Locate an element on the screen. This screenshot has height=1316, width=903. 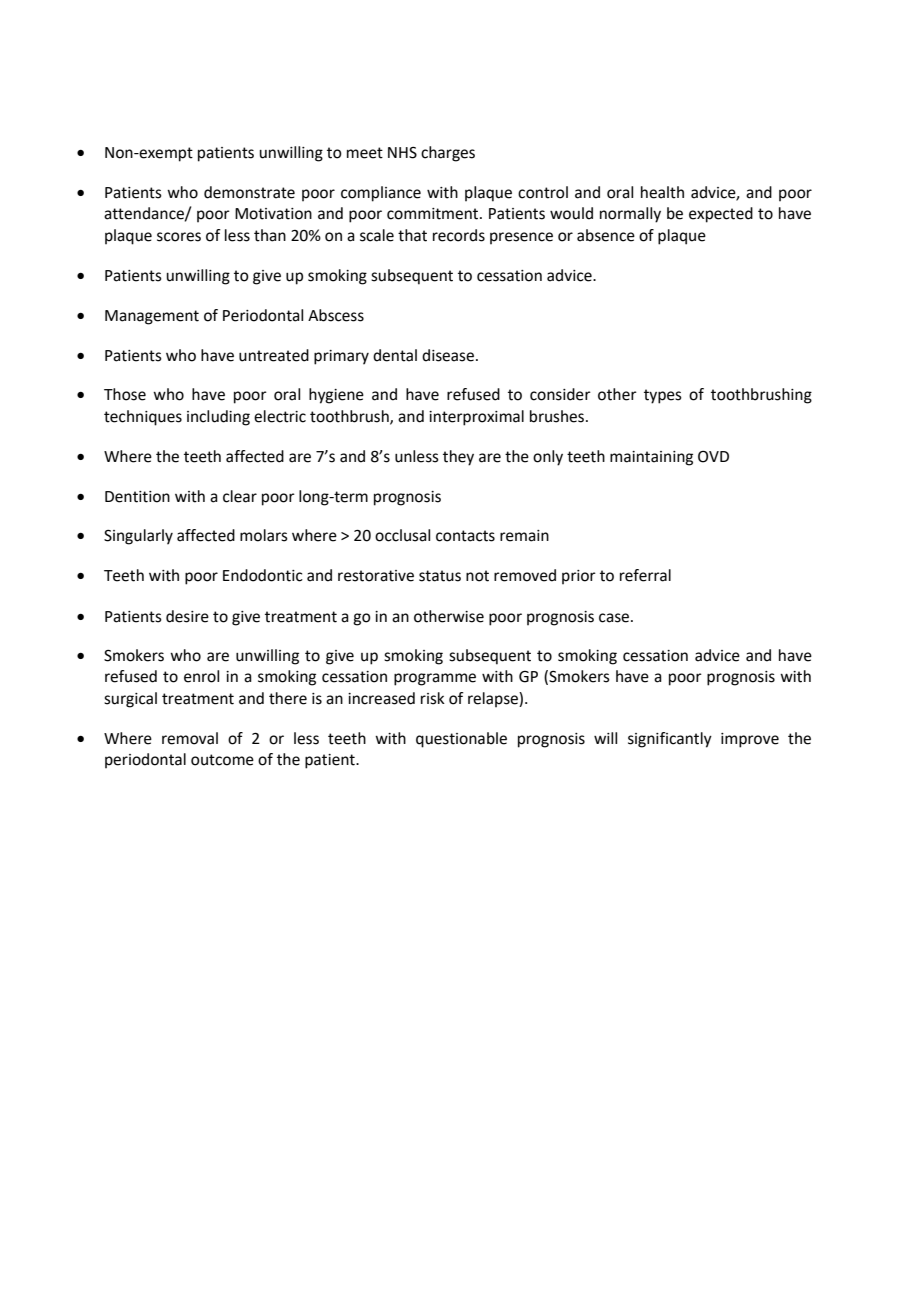
including is located at coordinates (218, 418).
